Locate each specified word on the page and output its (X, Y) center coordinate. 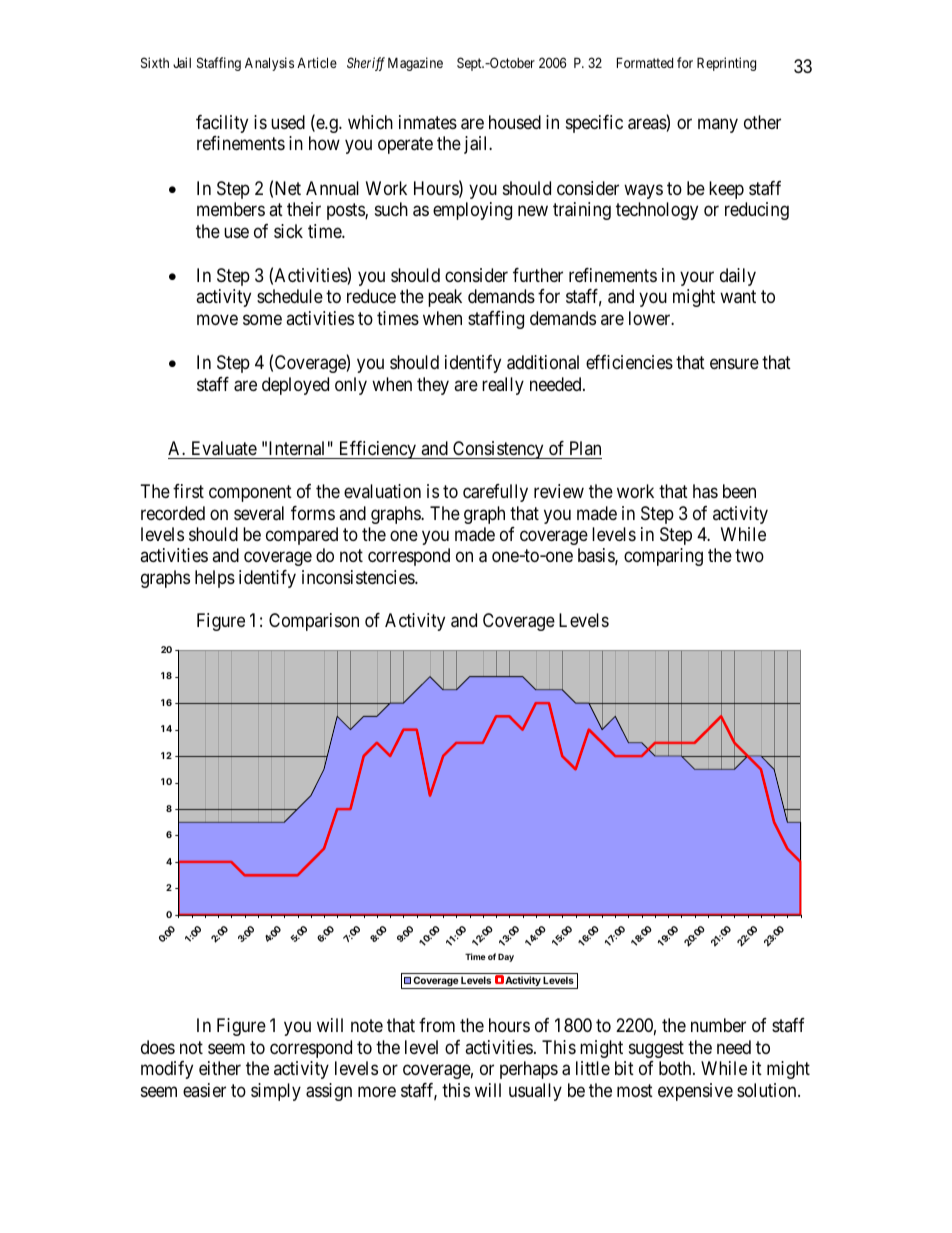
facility (222, 124)
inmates (428, 122)
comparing (663, 557)
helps (215, 579)
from (437, 1025)
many (718, 125)
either (220, 1068)
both (676, 1068)
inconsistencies (359, 577)
